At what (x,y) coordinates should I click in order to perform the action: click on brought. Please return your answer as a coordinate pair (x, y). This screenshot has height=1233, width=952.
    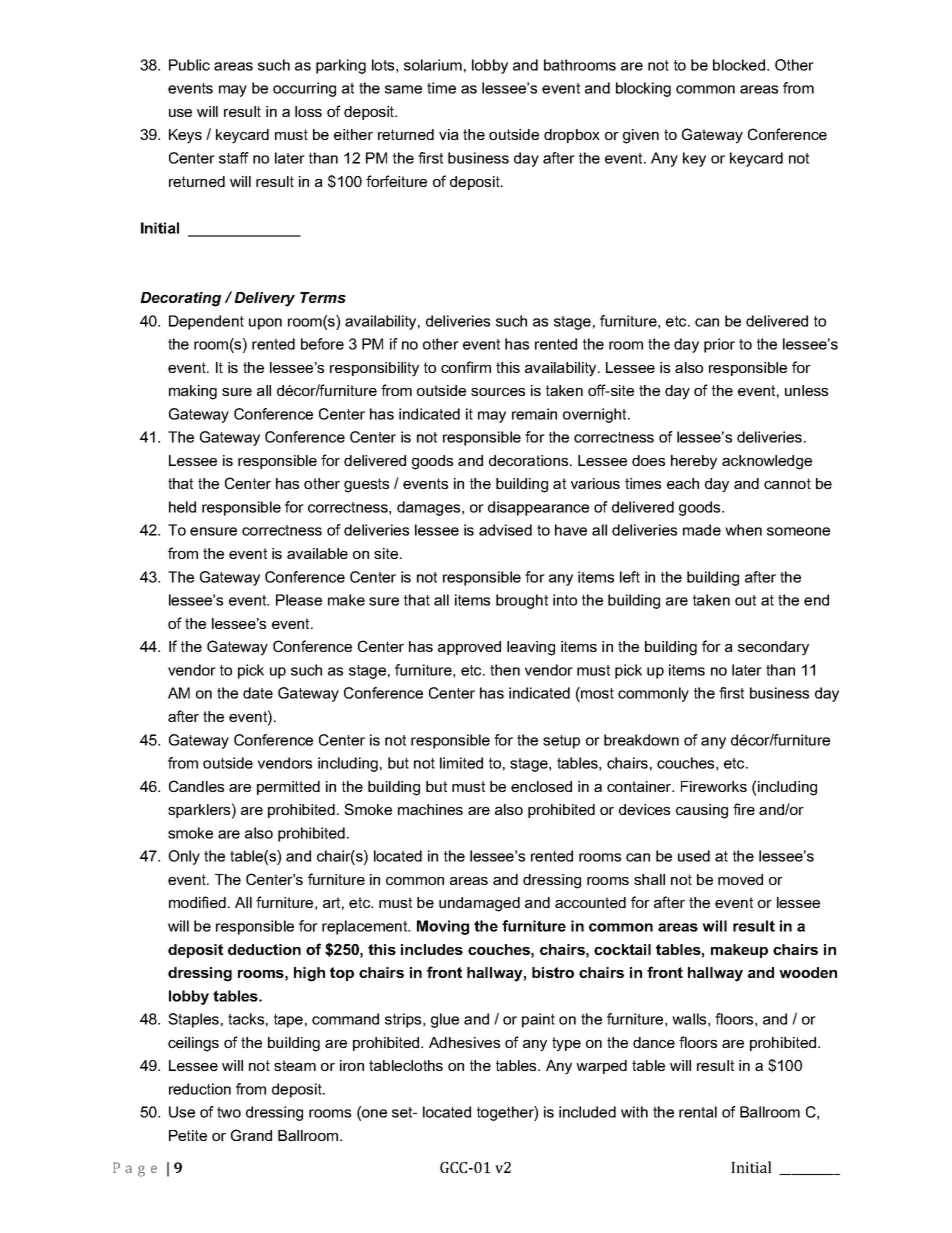
    Looking at the image, I should click on (522, 601).
